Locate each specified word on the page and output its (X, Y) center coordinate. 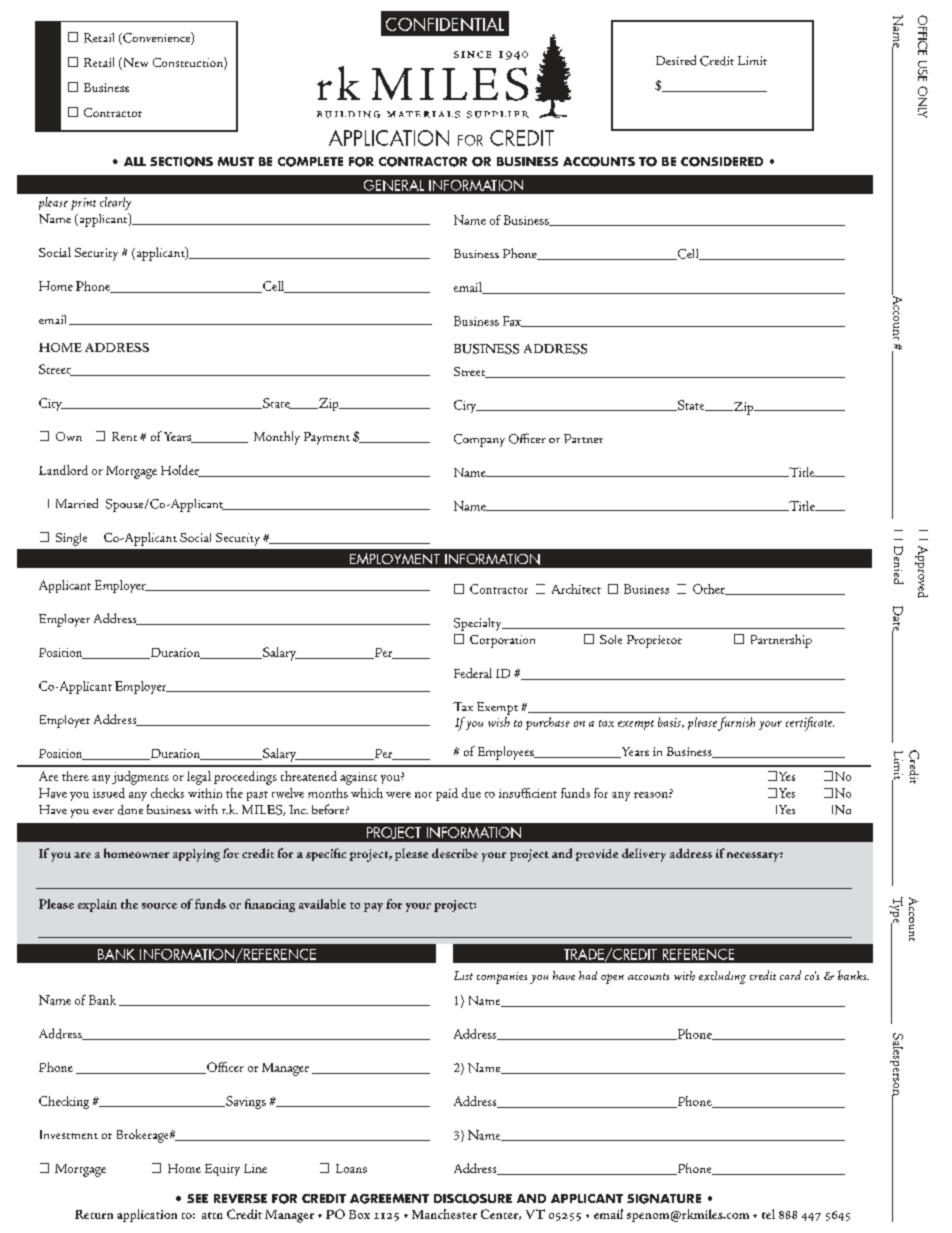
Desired (676, 60)
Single (71, 539)
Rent (124, 436)
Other (710, 589)
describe (455, 853)
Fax (513, 321)
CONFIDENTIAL (445, 24)
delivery (644, 855)
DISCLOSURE (473, 1199)
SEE (197, 1198)
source (159, 906)
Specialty (479, 624)
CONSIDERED (722, 162)
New (134, 63)
